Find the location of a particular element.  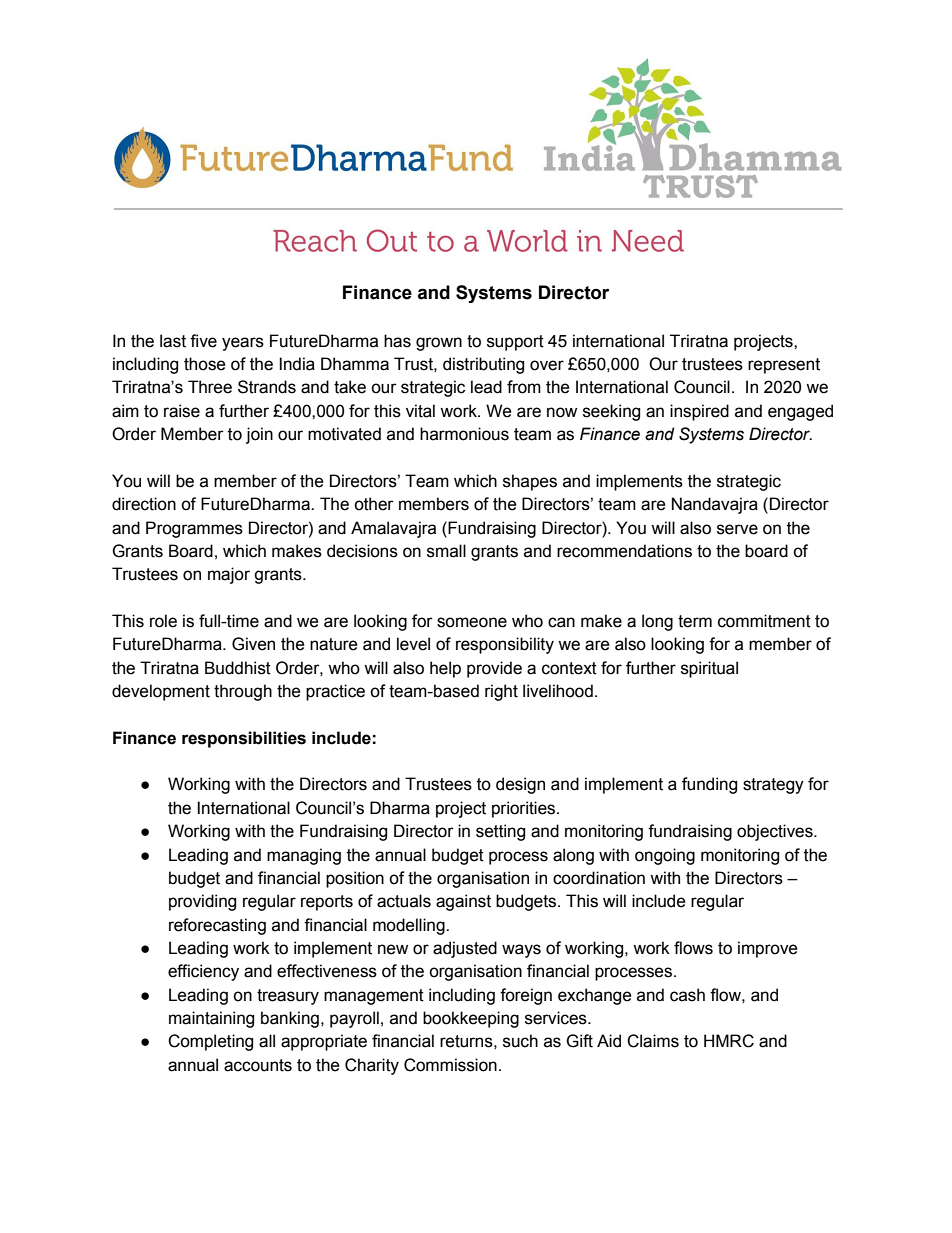

through is located at coordinates (243, 692).
